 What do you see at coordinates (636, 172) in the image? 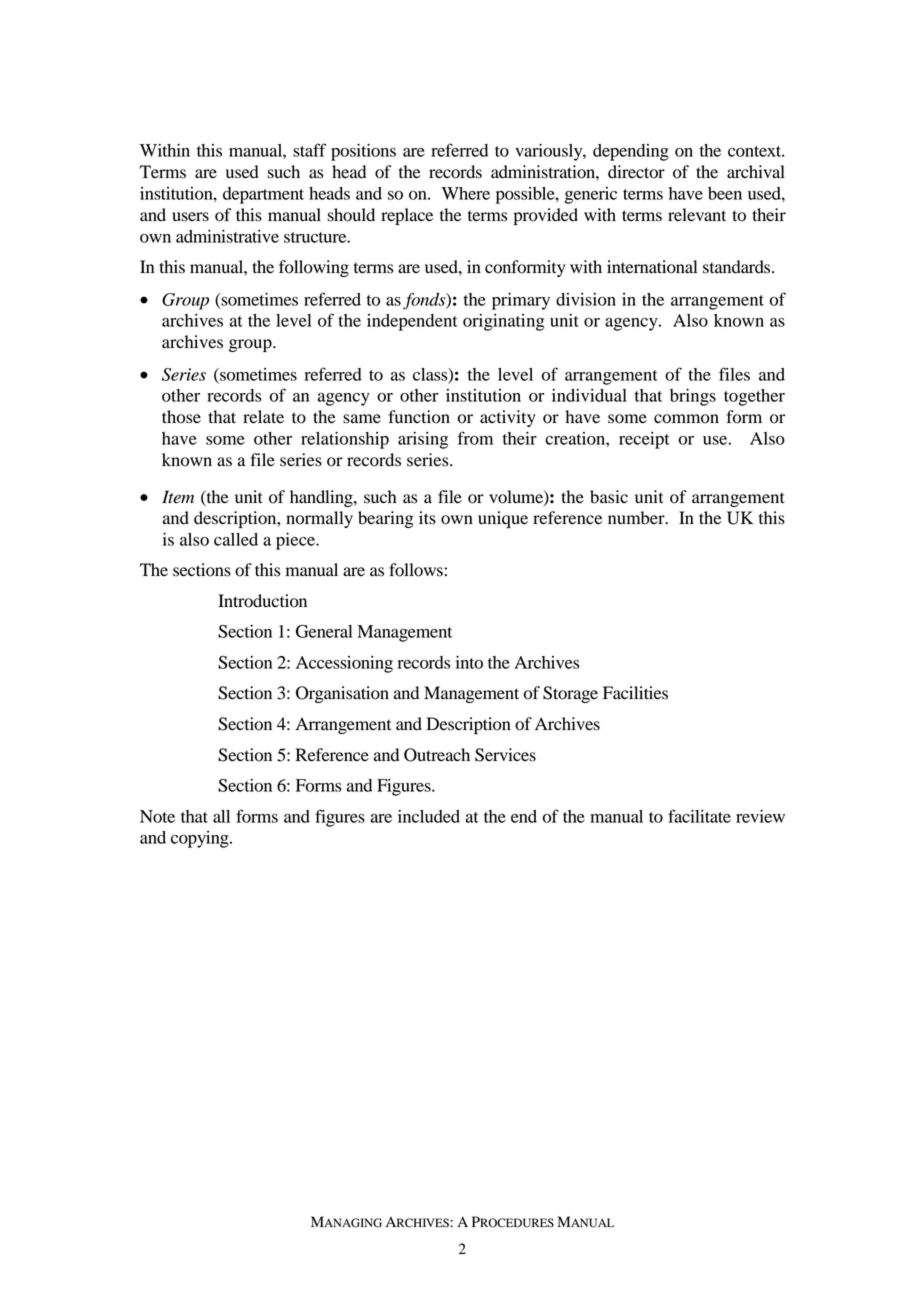
I see `director` at bounding box center [636, 172].
